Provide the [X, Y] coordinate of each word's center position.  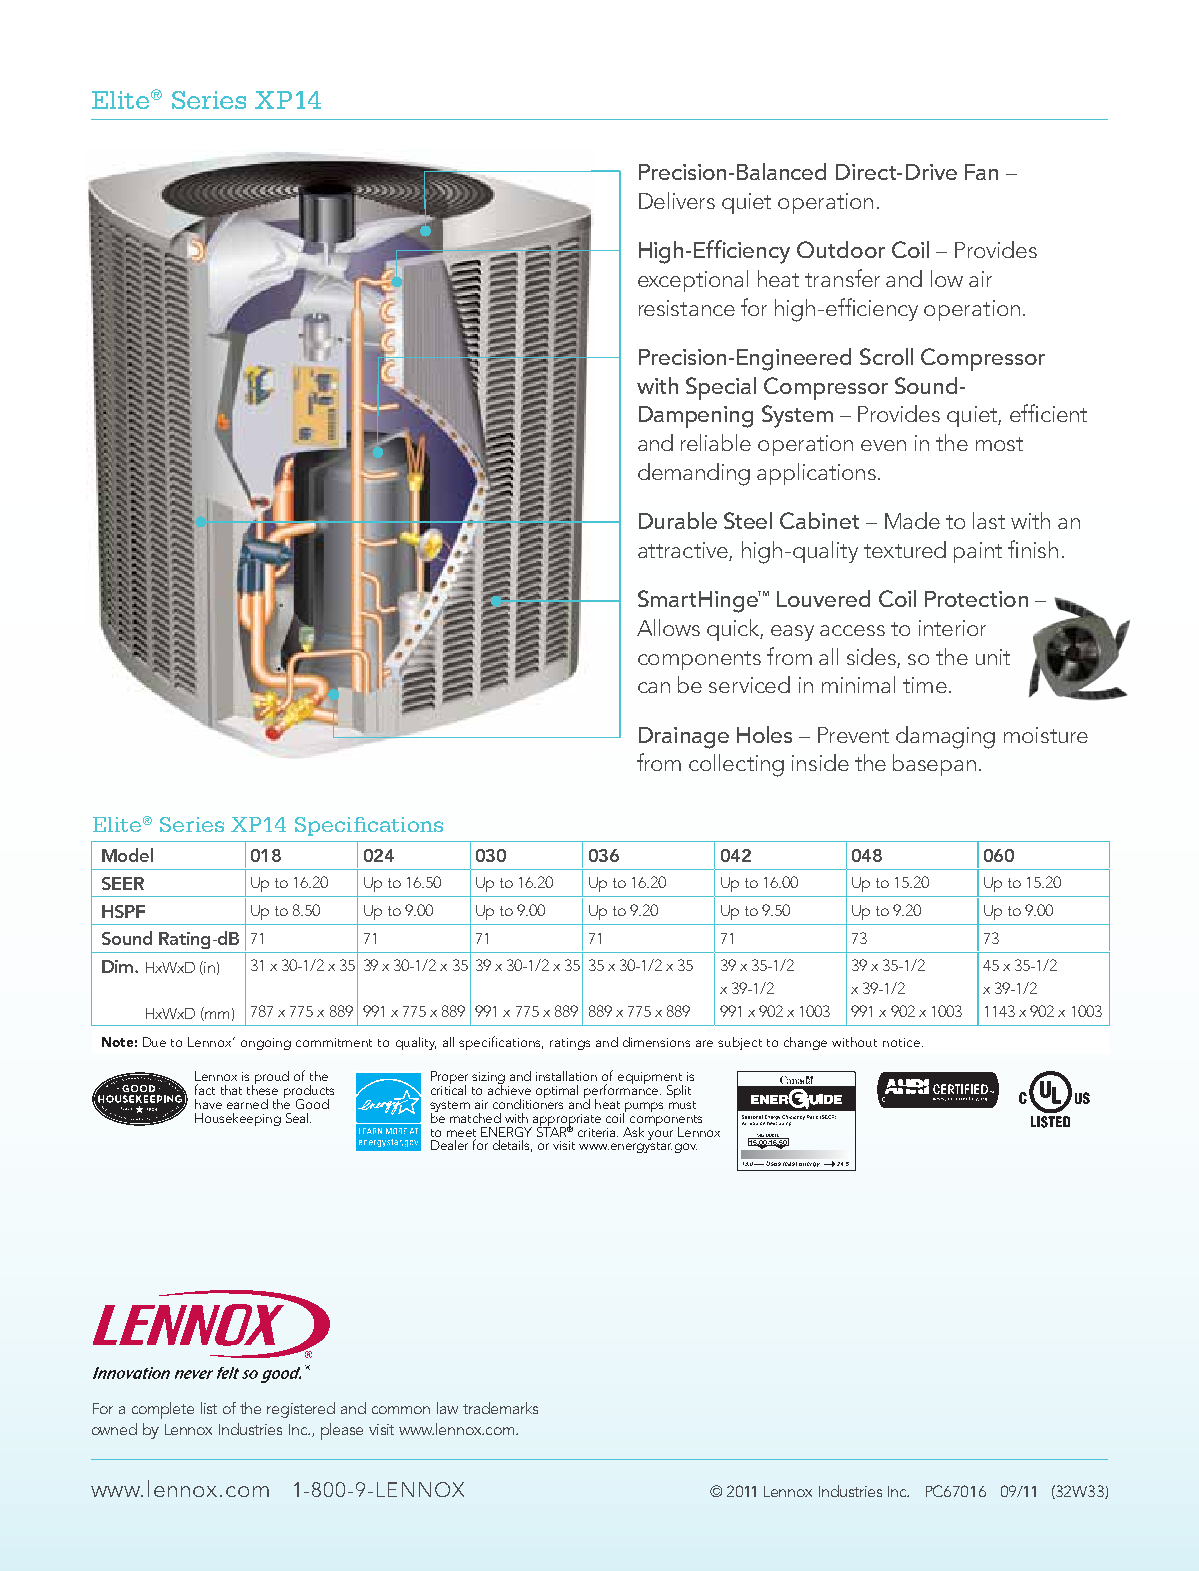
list [209, 1408]
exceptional [693, 281]
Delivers [677, 200]
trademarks [500, 1408]
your [660, 1135]
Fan [981, 172]
